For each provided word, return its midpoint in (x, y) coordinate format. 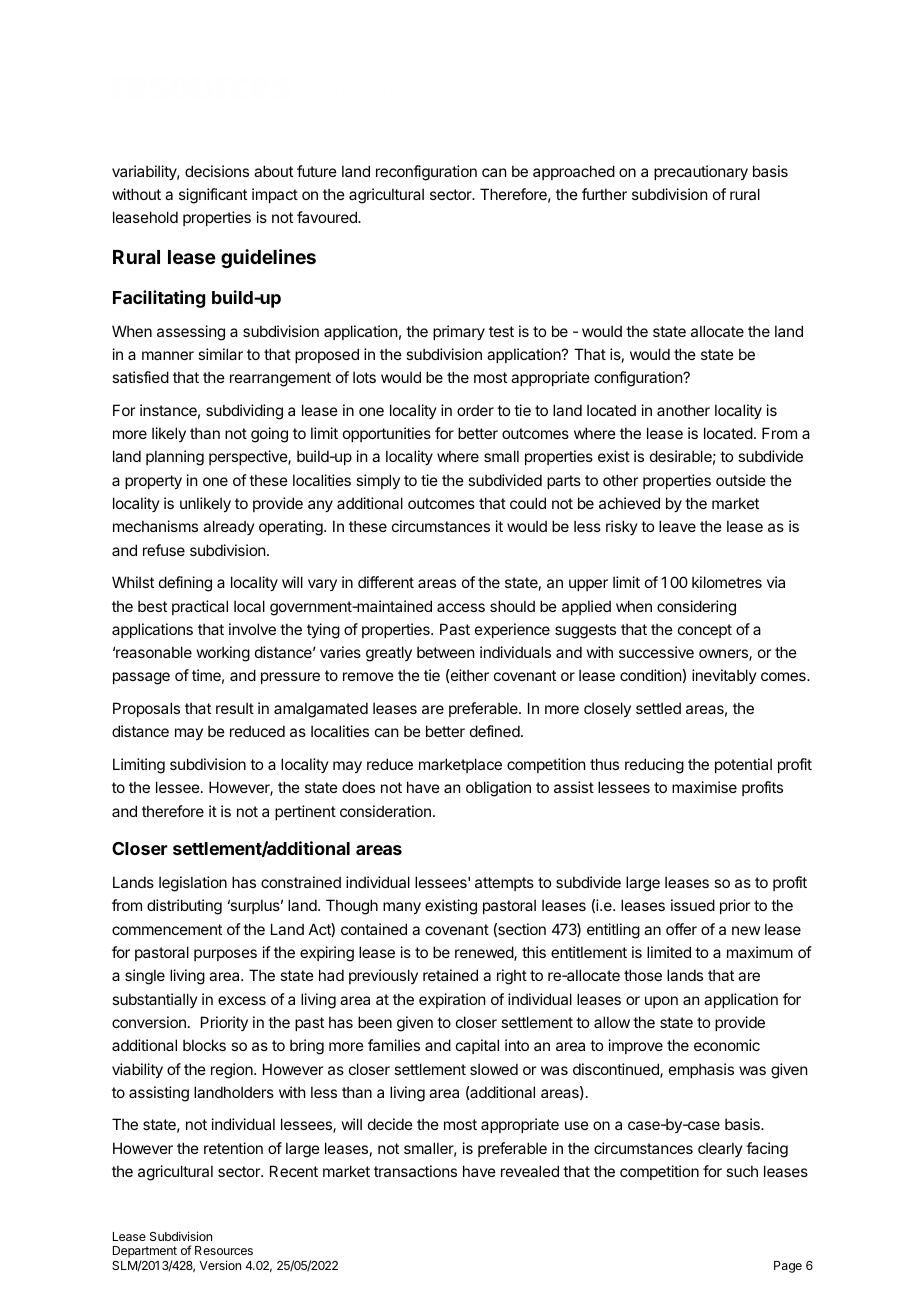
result (235, 708)
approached (574, 172)
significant (213, 196)
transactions (415, 1171)
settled (658, 708)
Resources (224, 1250)
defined (495, 731)
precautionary (701, 172)
